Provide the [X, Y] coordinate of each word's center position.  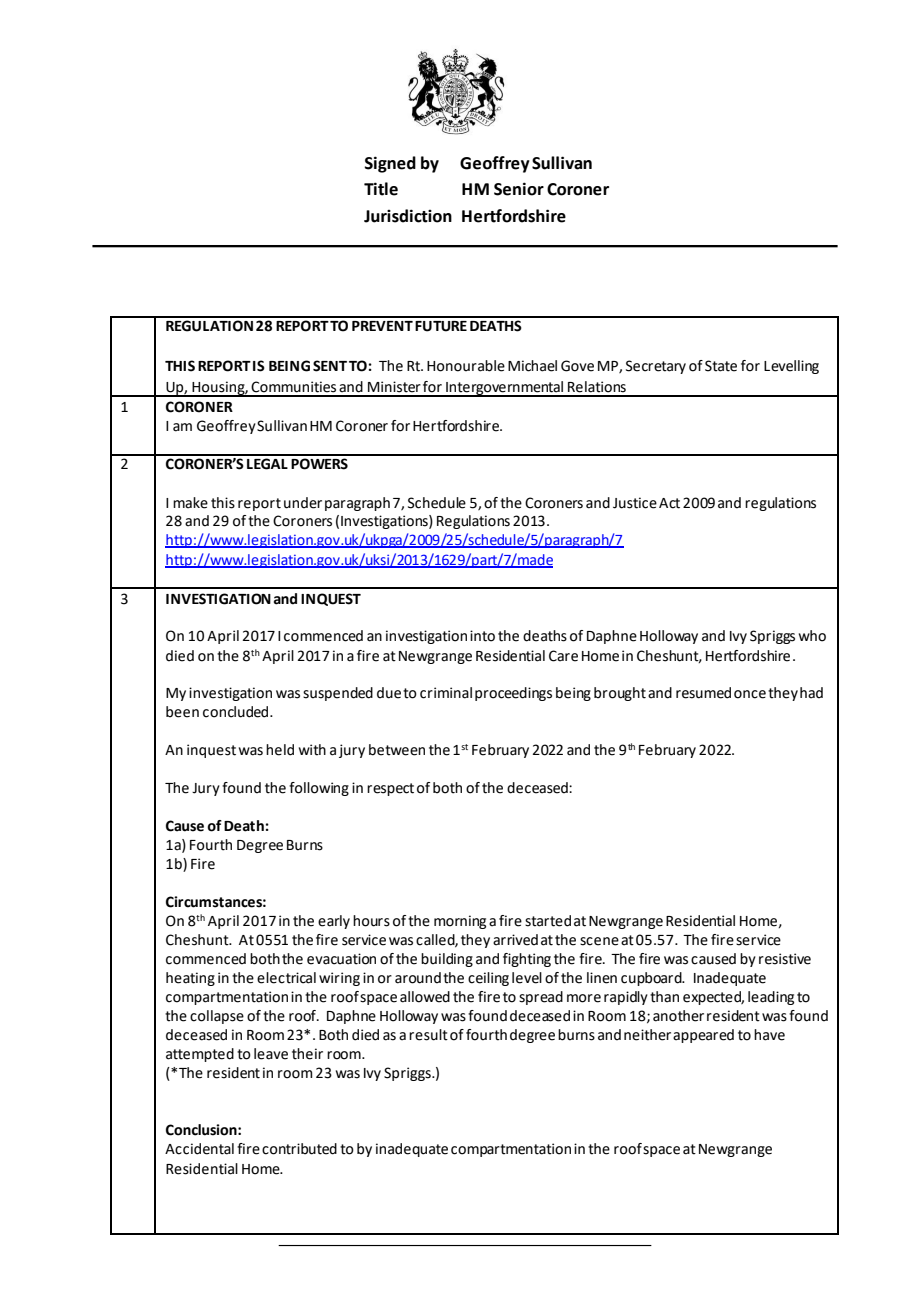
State [721, 366]
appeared [703, 1036]
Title [381, 189]
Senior [519, 189]
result [428, 1035]
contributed [299, 1149]
